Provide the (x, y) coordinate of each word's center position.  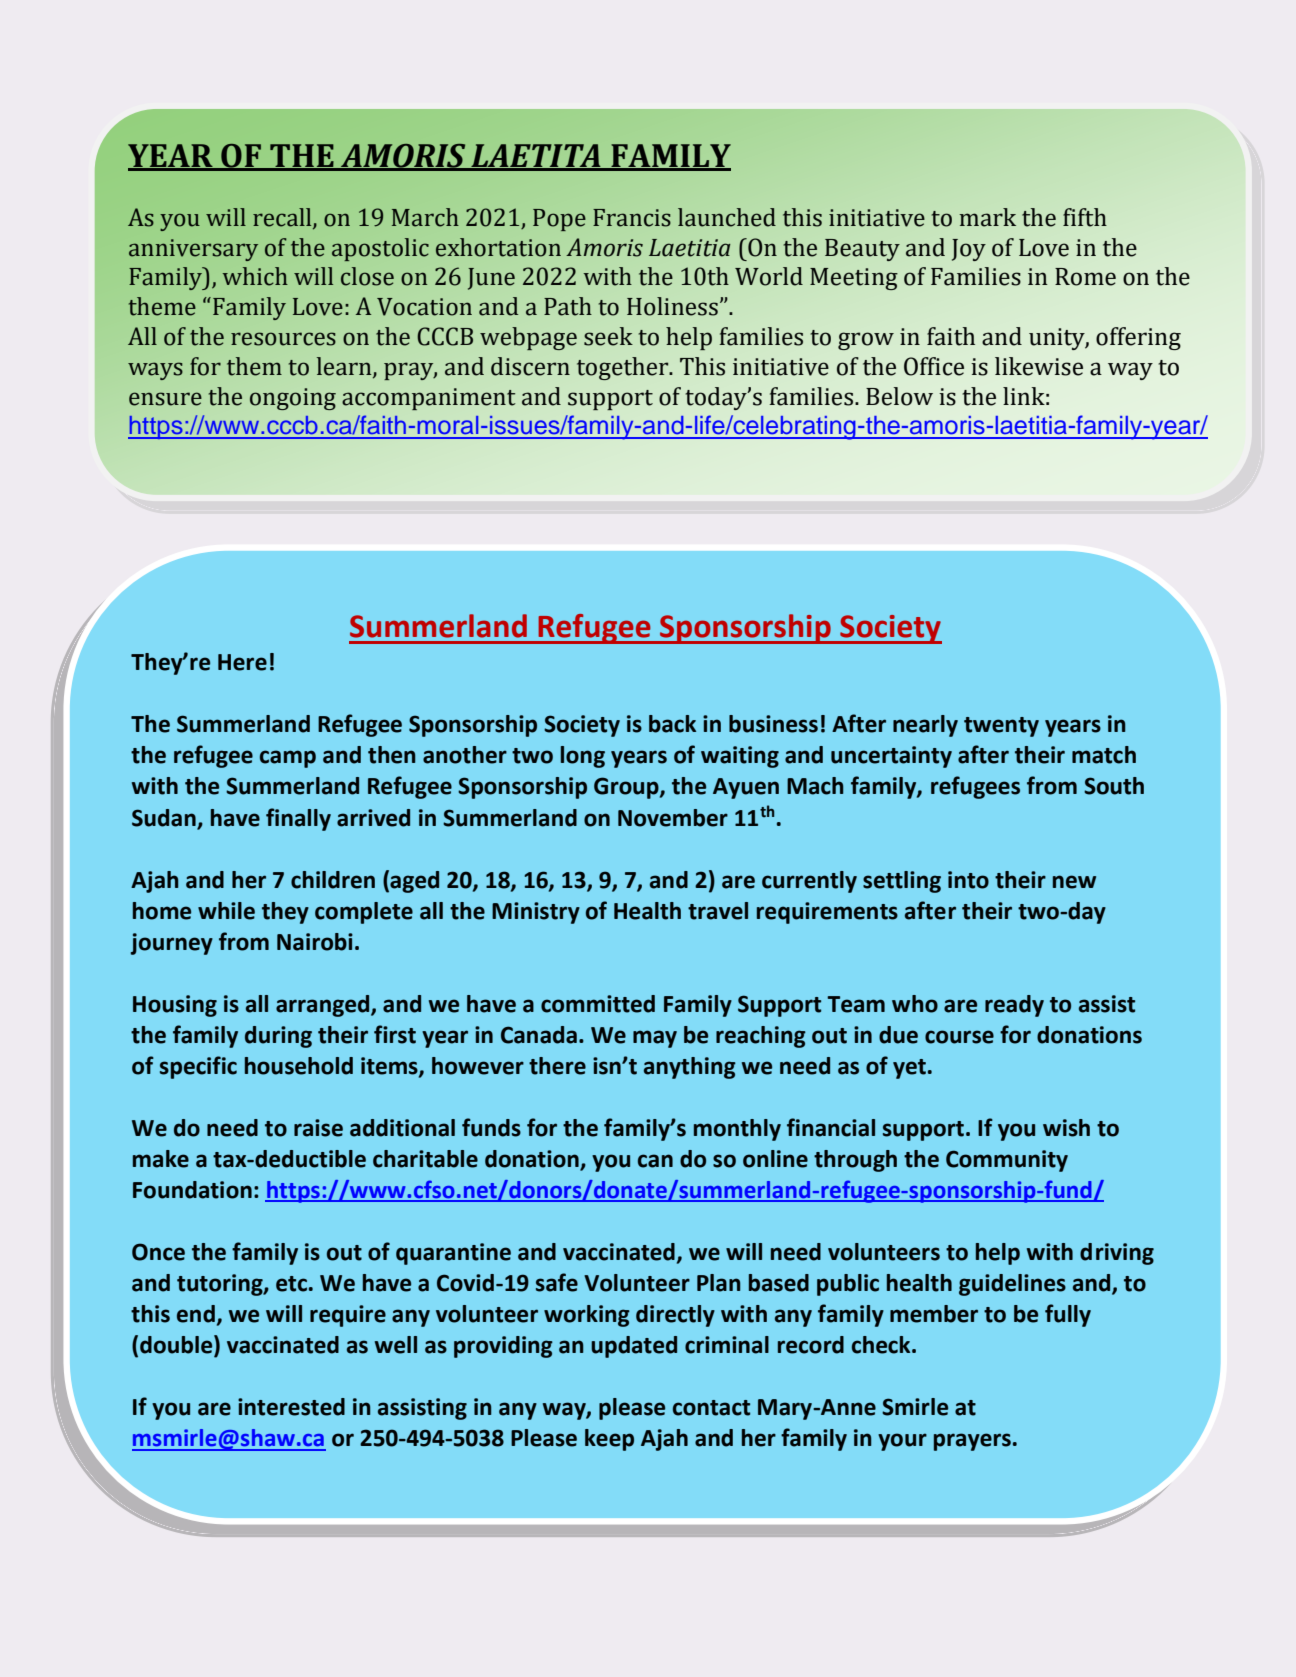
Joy (969, 250)
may (655, 1039)
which (255, 276)
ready (1014, 1006)
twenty (1001, 727)
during (278, 1037)
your (902, 1442)
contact (711, 1408)
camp (288, 759)
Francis (632, 218)
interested (291, 1407)
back (672, 724)
